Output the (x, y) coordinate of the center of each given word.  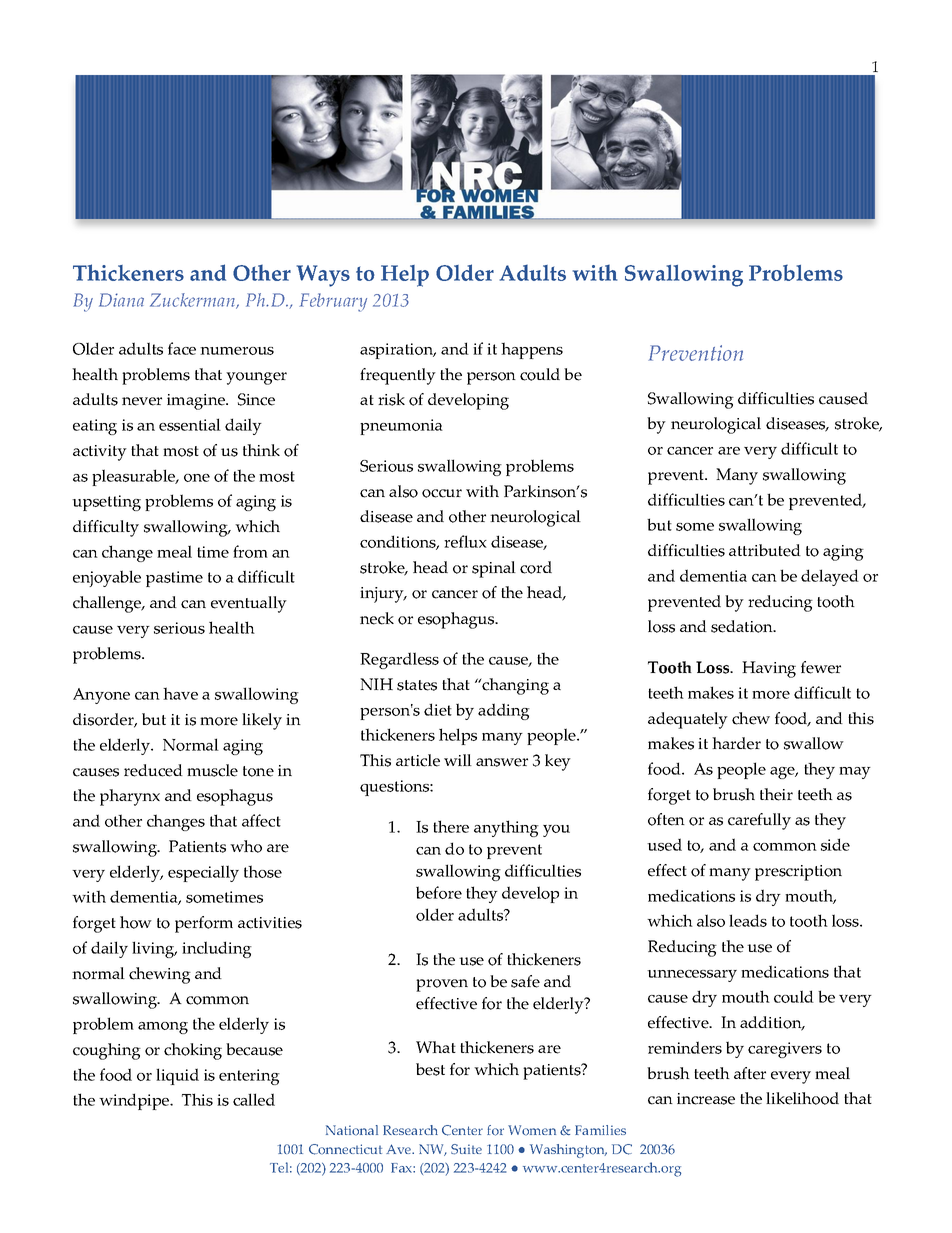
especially (203, 873)
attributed (765, 550)
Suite (466, 1149)
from (250, 551)
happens (532, 350)
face (182, 348)
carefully (759, 821)
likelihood (802, 1098)
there (451, 826)
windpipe (135, 1101)
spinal (494, 569)
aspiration (398, 351)
